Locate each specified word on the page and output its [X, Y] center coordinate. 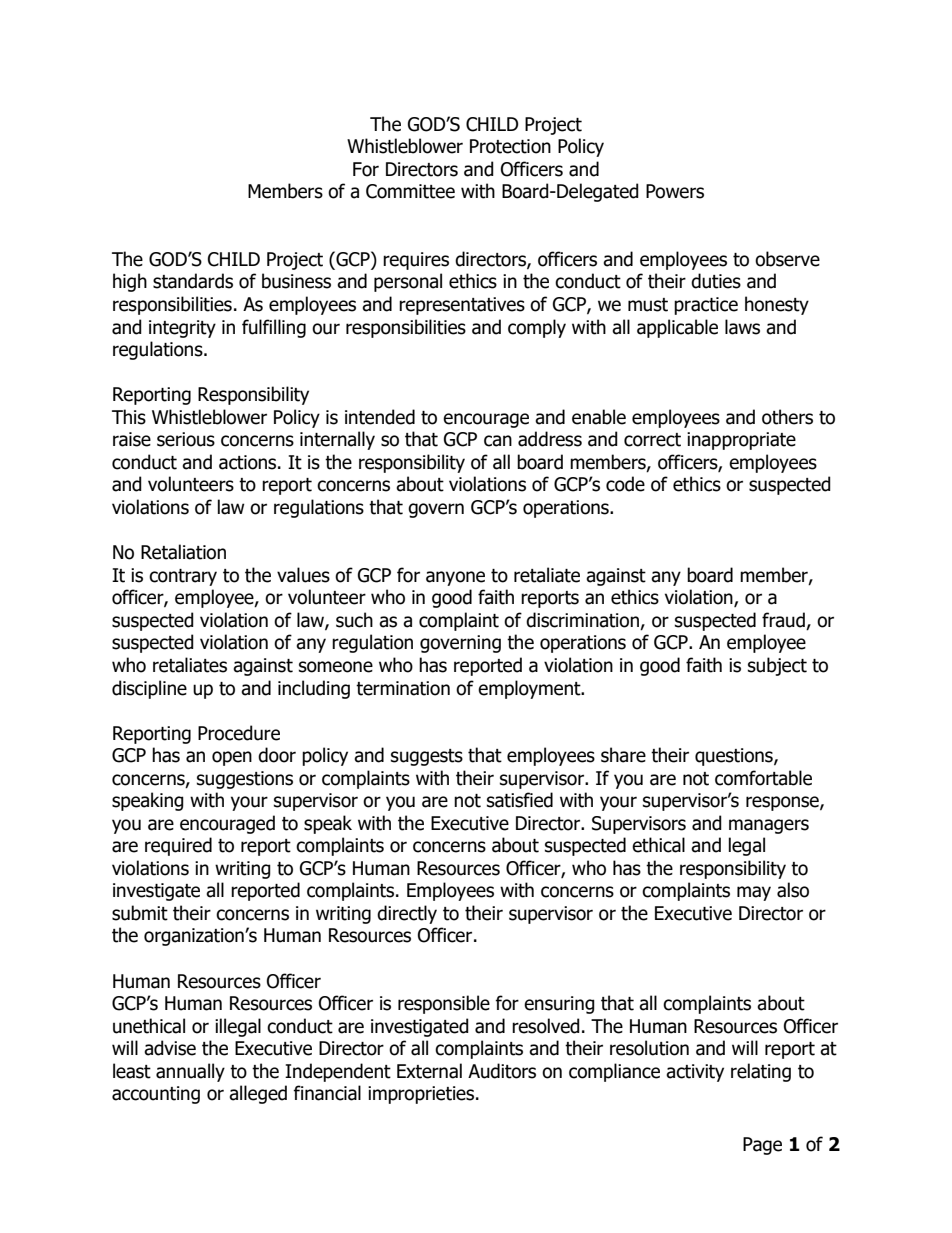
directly [407, 914]
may [754, 893]
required [178, 846]
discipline [149, 689]
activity [695, 1073]
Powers [675, 191]
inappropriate [741, 441]
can [498, 441]
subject [777, 666]
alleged [258, 1094]
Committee [410, 191]
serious [186, 439]
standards [193, 281]
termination [403, 688]
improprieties [422, 1095]
